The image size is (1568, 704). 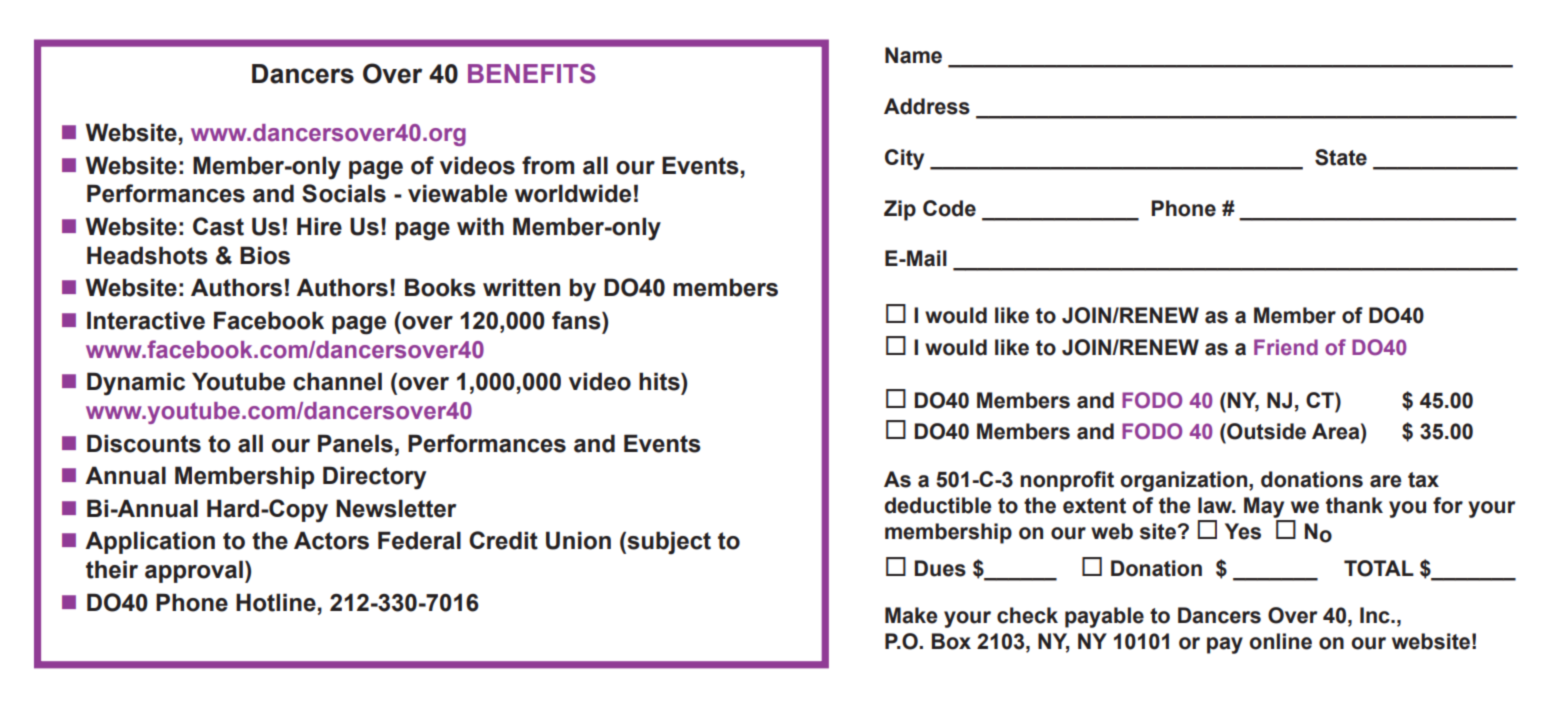 What do you see at coordinates (927, 106) in the page?
I see `Address` at bounding box center [927, 106].
